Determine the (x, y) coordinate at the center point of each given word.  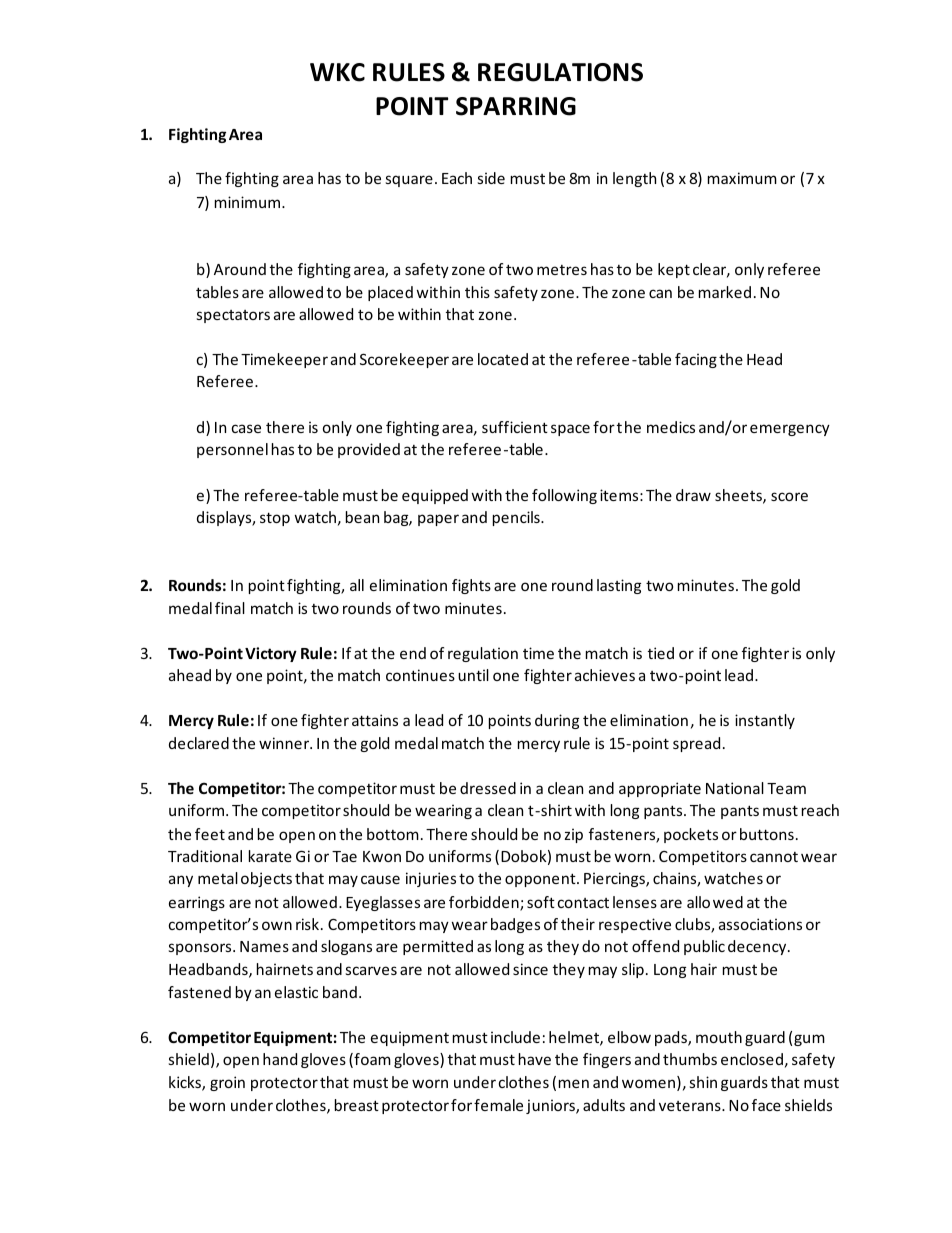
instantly (765, 721)
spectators (233, 316)
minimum (249, 202)
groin (227, 1083)
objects (266, 879)
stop (275, 519)
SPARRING (516, 106)
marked (725, 292)
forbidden (485, 903)
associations (760, 924)
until (473, 675)
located (503, 359)
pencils (517, 518)
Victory (271, 654)
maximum (742, 178)
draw (693, 495)
